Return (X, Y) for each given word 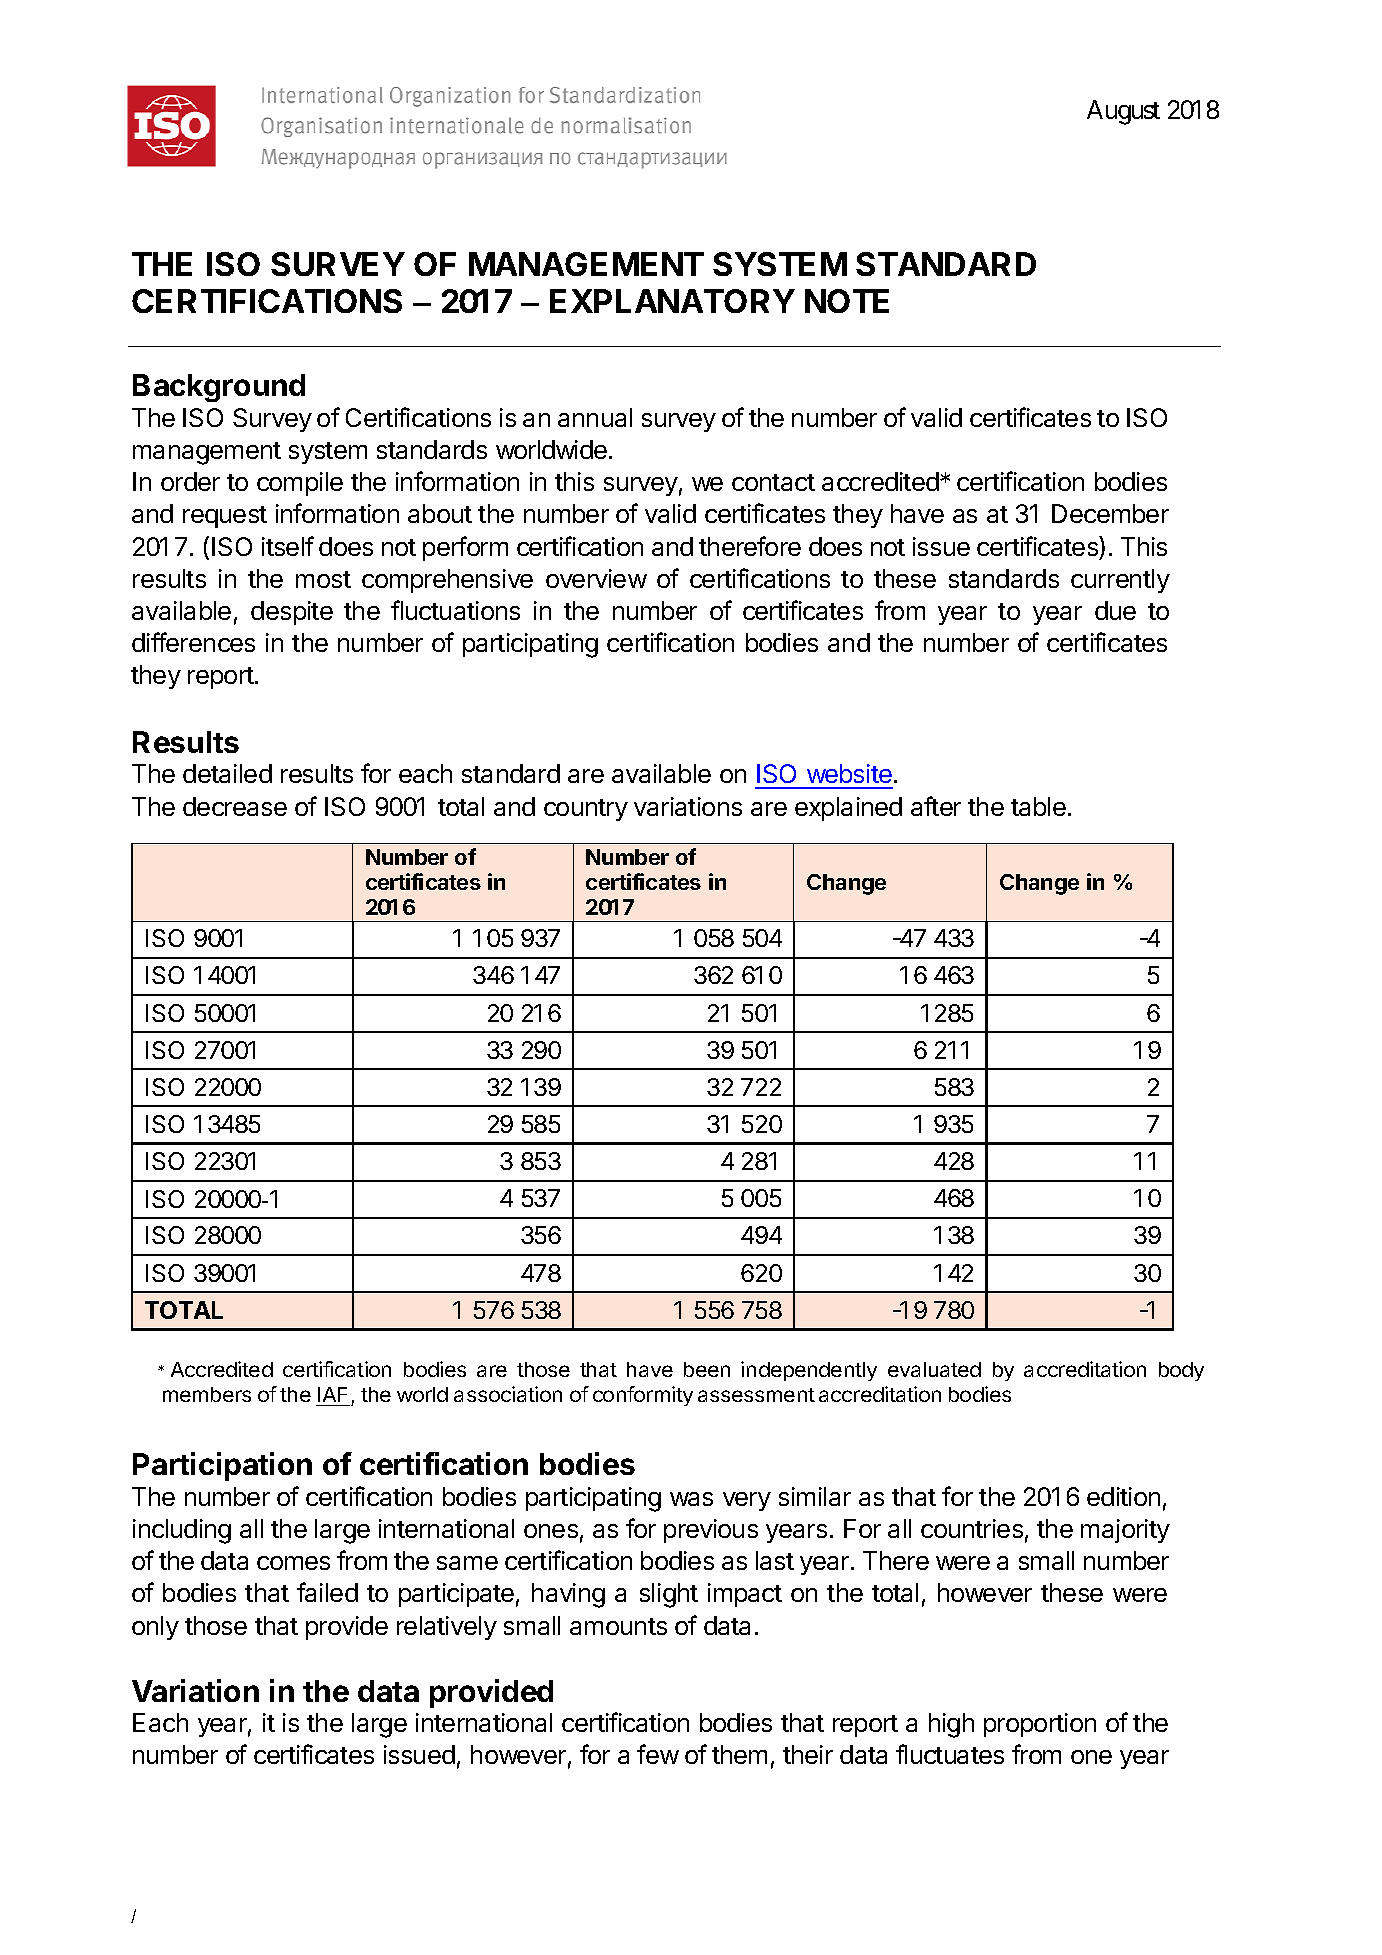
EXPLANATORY (672, 301)
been (707, 1369)
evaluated (934, 1369)
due (1115, 610)
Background (219, 388)
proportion (1040, 1725)
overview (596, 578)
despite (292, 613)
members (207, 1394)
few (658, 1754)
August (1123, 112)
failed (327, 1592)
